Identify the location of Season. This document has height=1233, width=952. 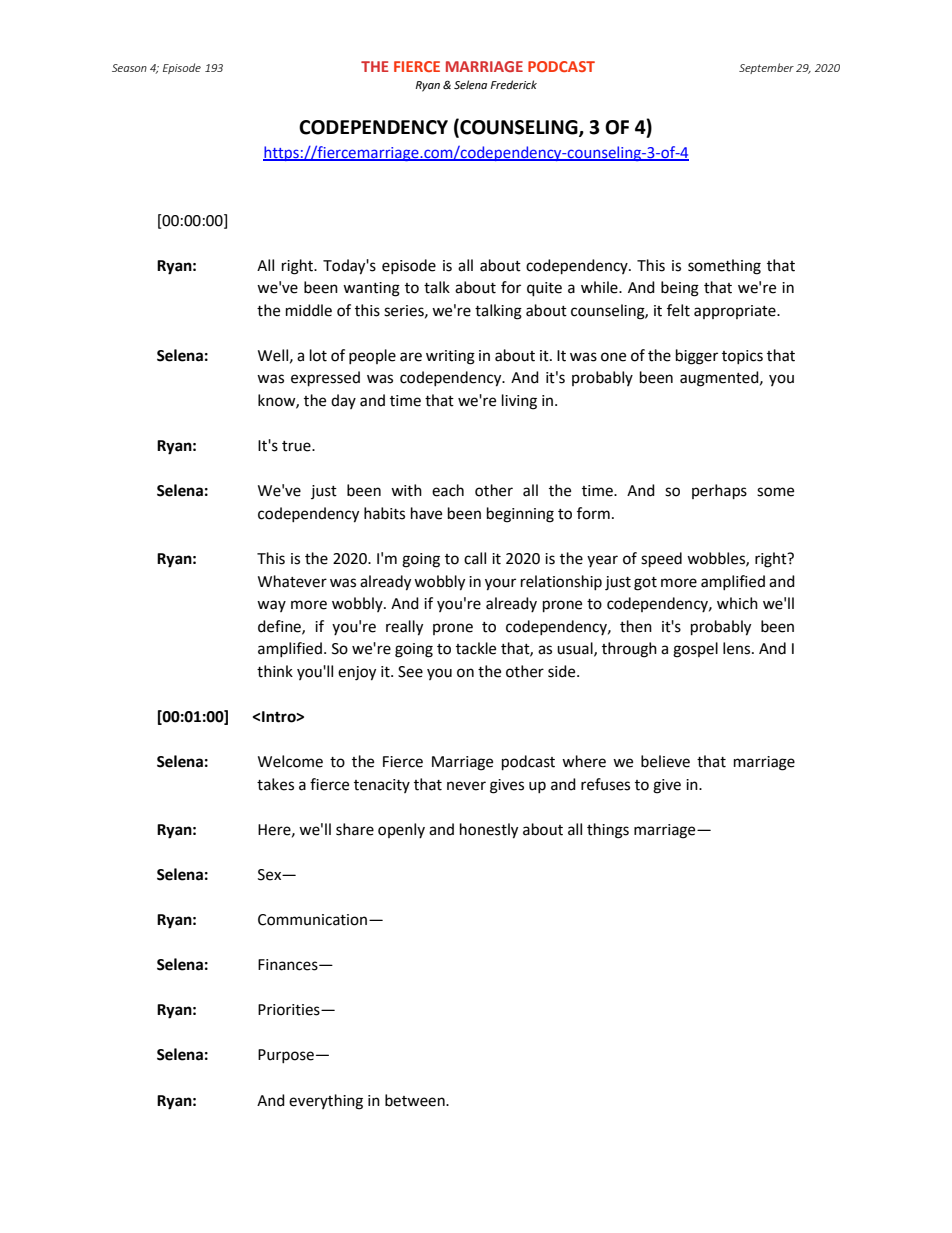
(129, 68).
